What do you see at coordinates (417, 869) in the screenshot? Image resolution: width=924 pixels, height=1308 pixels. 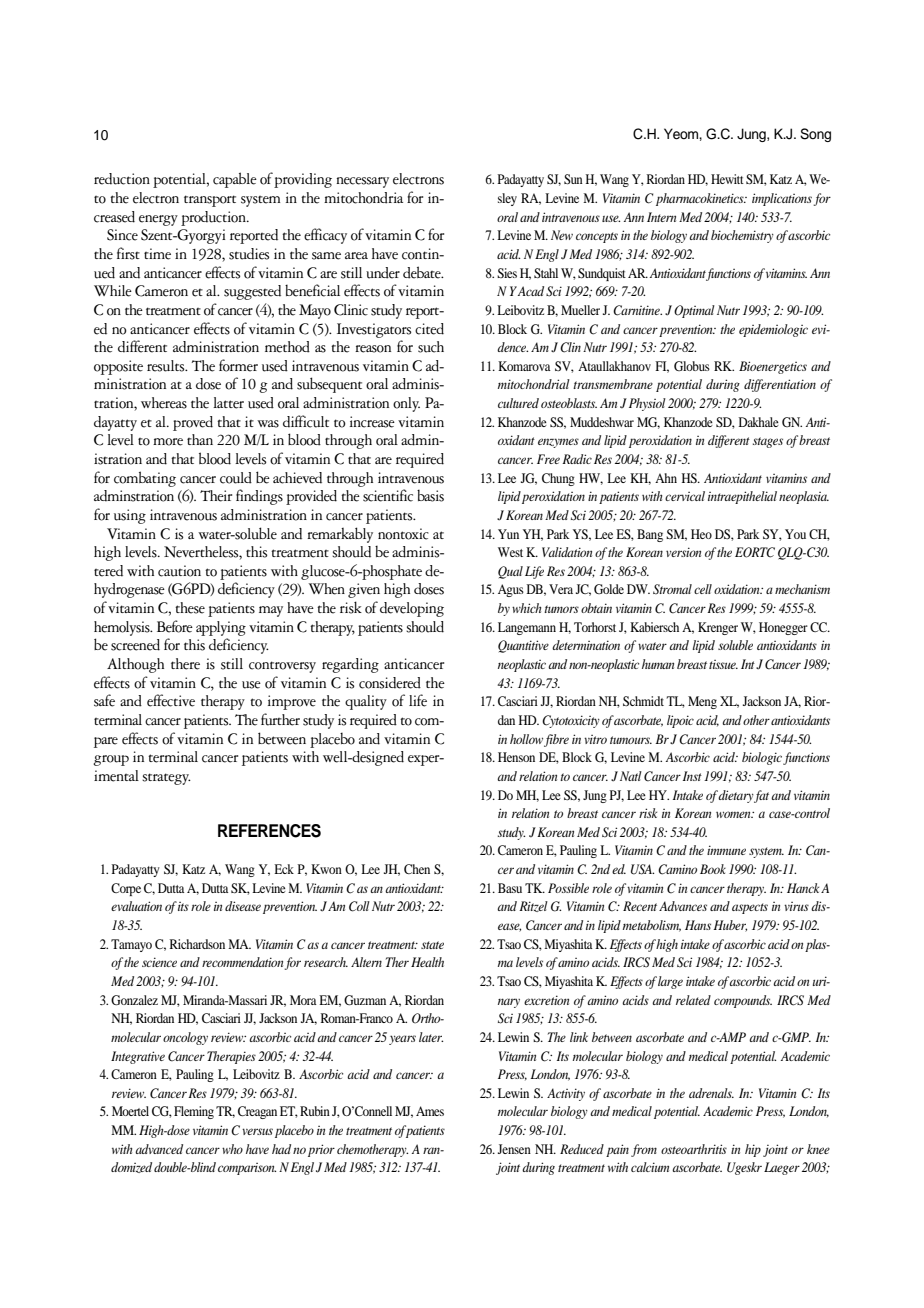 I see `Chen` at bounding box center [417, 869].
